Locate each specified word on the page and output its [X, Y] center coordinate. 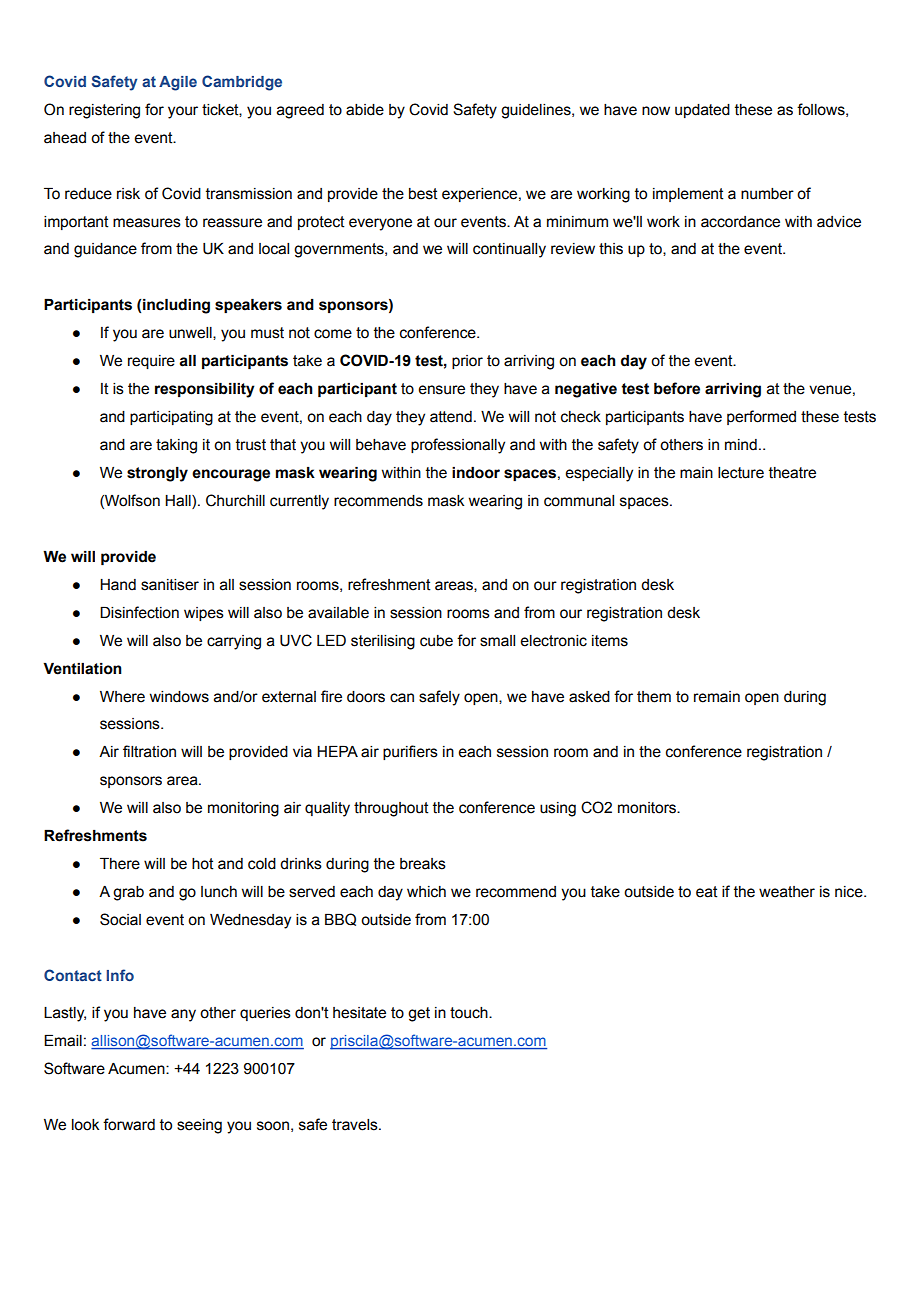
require [151, 362]
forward [129, 1124]
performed [761, 417]
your [183, 112]
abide [365, 110]
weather [787, 892]
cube [436, 641]
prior [467, 362]
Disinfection [139, 612]
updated [702, 111]
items [610, 641]
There [120, 864]
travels [356, 1125]
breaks [423, 864]
